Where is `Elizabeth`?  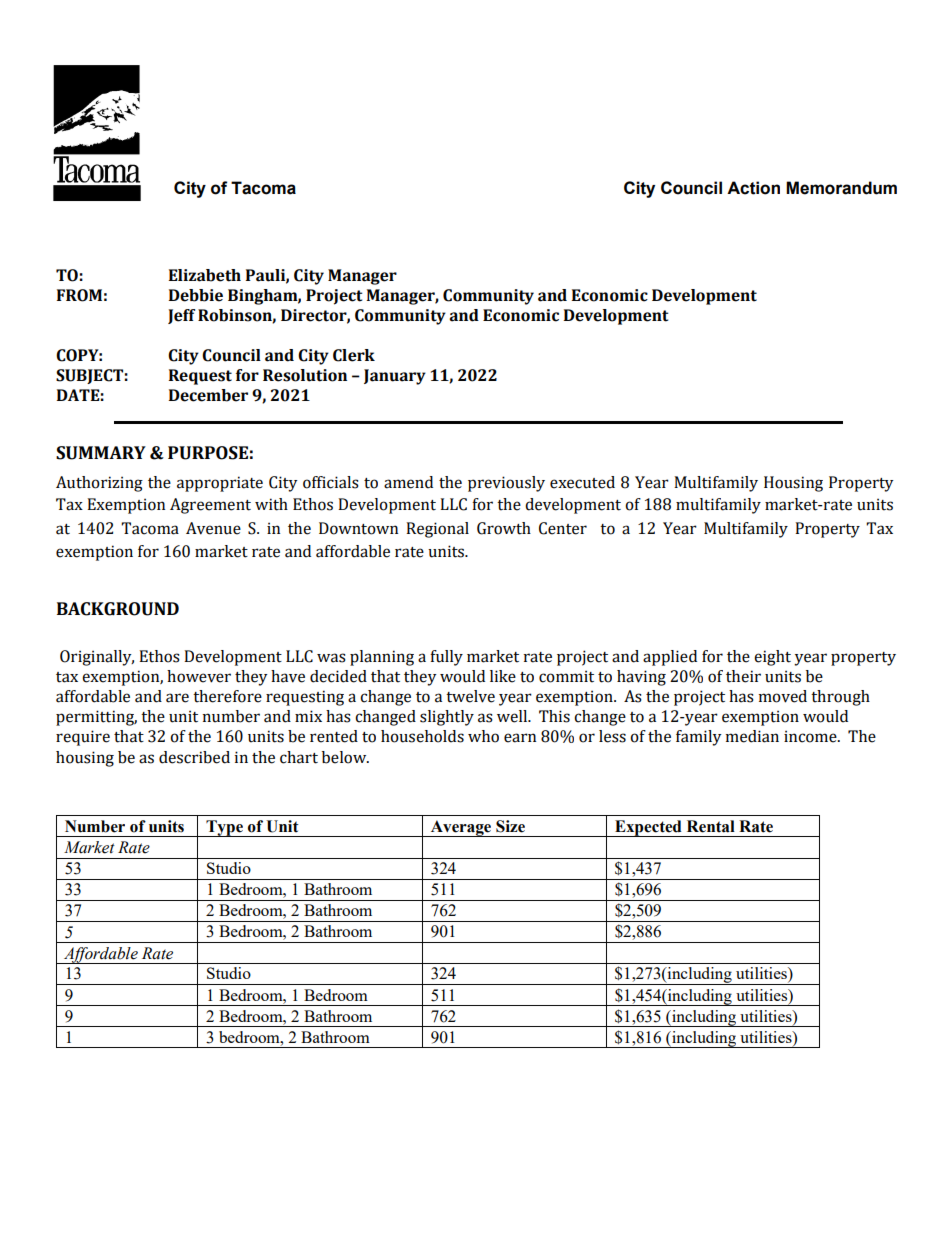
Elizabeth is located at coordinates (205, 275).
